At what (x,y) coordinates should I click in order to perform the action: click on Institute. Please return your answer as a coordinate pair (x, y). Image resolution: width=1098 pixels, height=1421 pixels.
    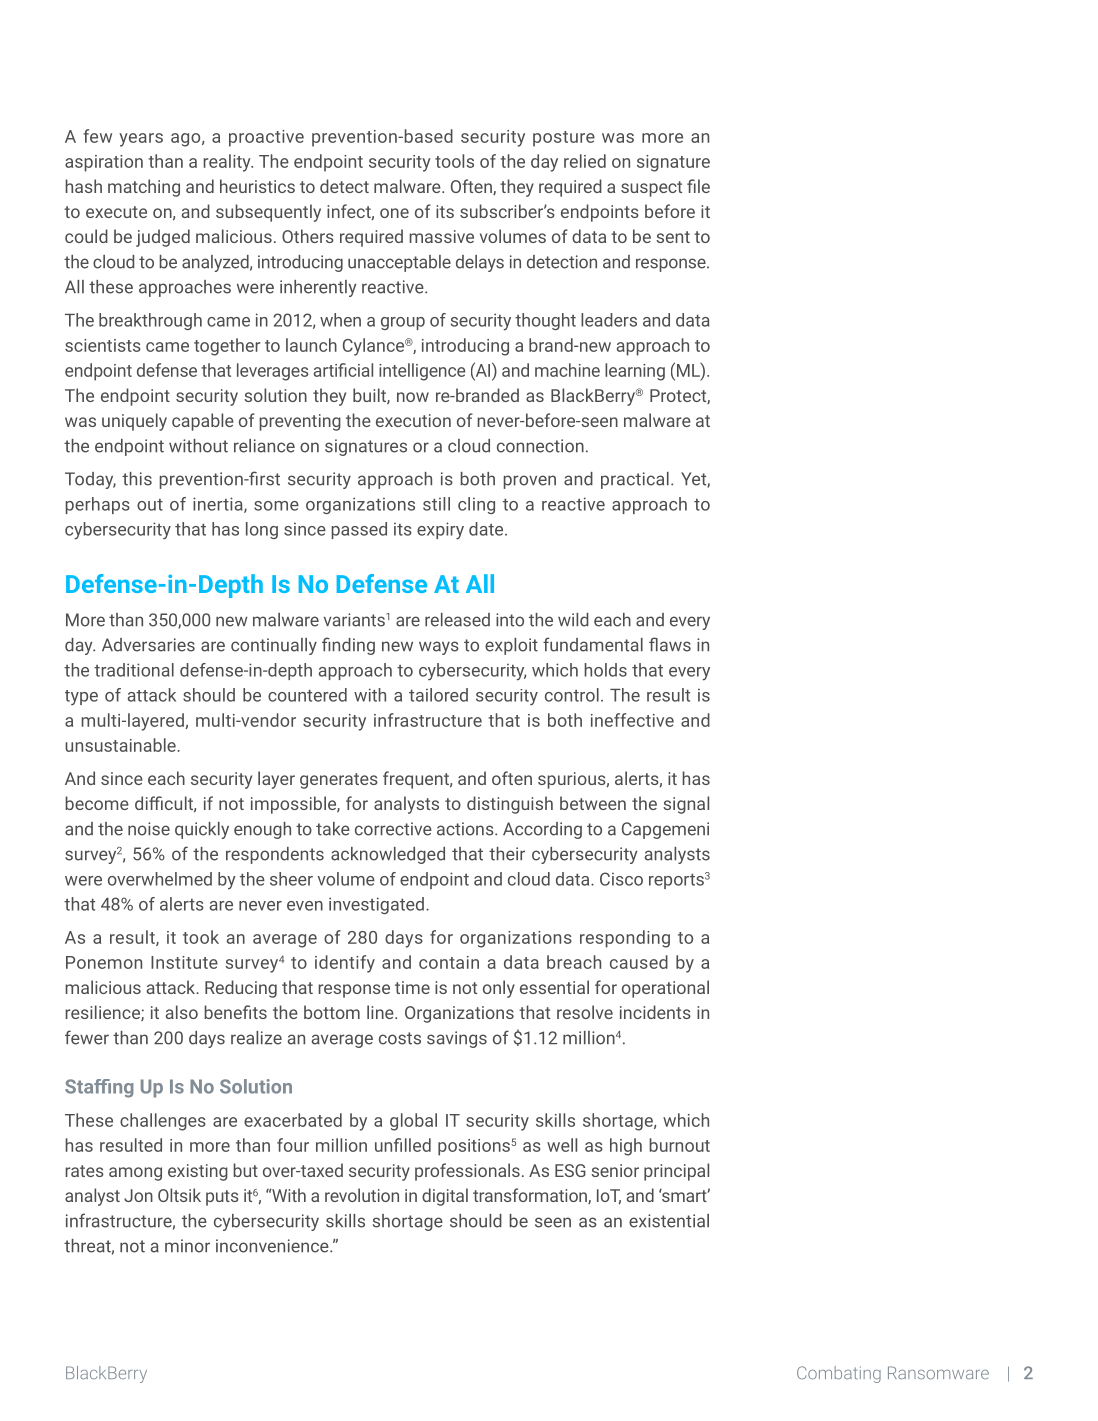
    Looking at the image, I should click on (184, 962).
